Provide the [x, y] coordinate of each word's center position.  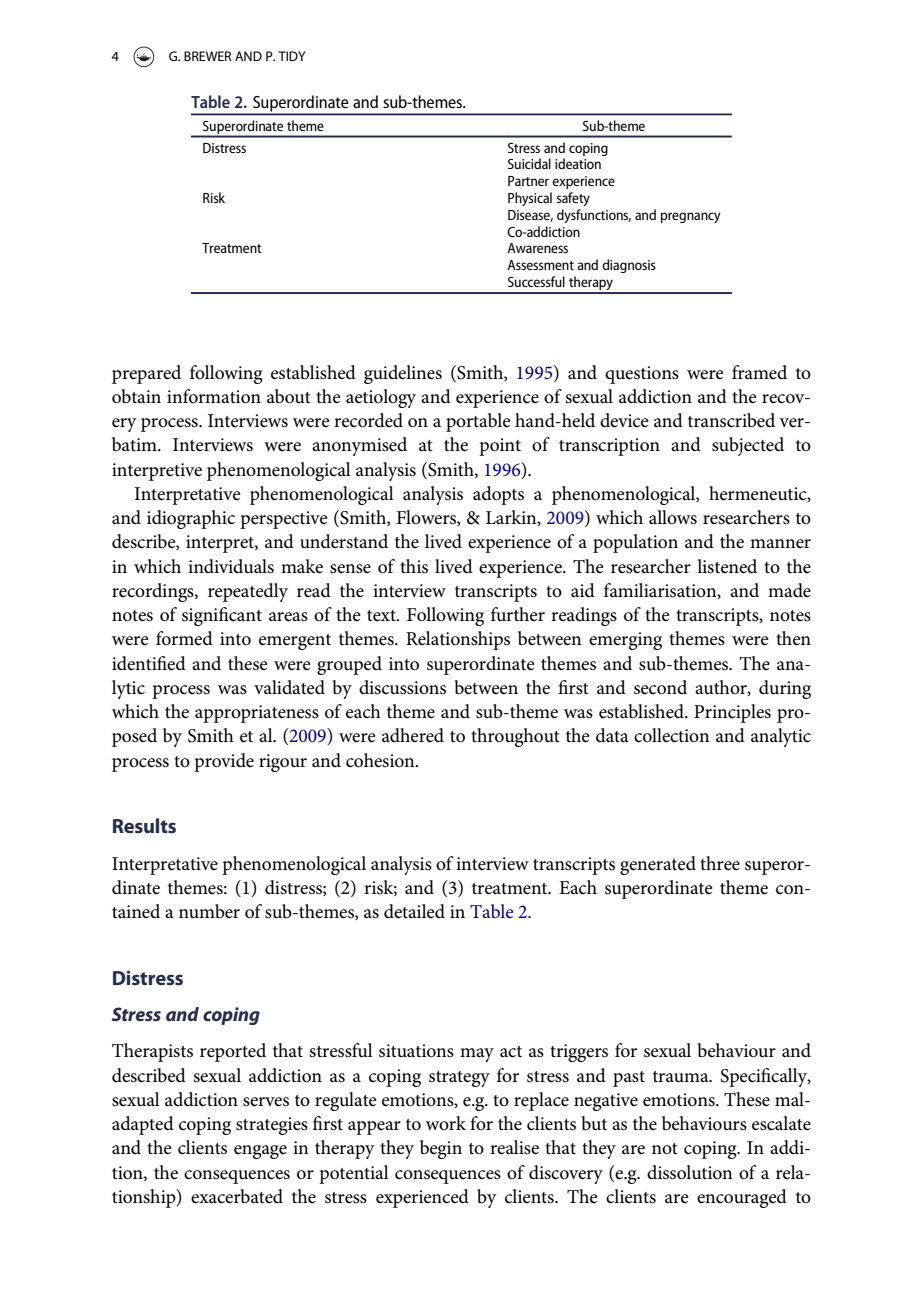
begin [441, 1149]
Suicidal [529, 163]
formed [184, 638]
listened [727, 566]
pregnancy [691, 217]
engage [260, 1152]
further [518, 614]
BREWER [207, 56]
